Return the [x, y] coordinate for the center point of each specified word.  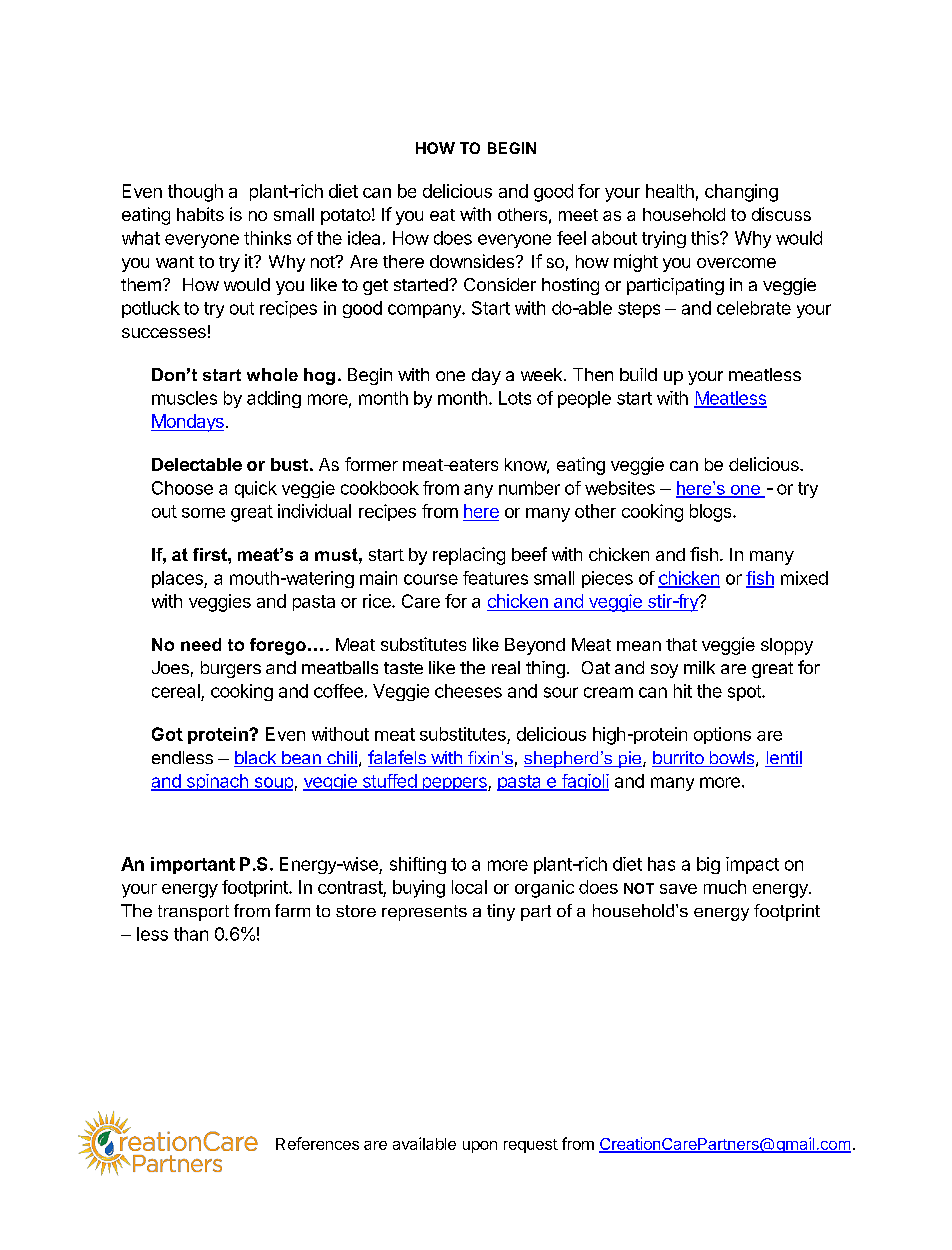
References [317, 1143]
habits [200, 214]
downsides [473, 261]
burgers [231, 669]
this [706, 238]
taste [403, 668]
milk [699, 667]
